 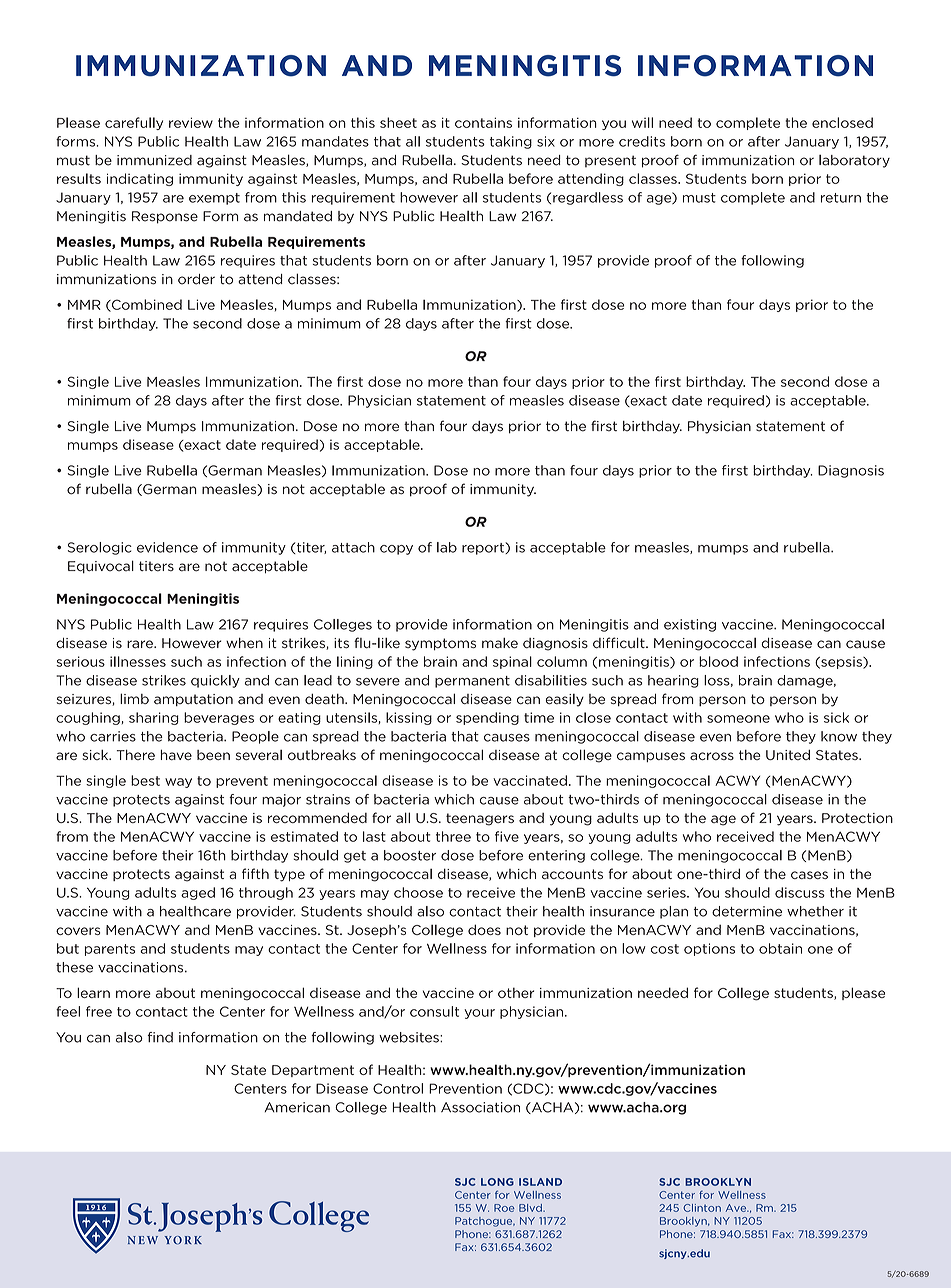 What do you see at coordinates (472, 682) in the screenshot?
I see `permanent` at bounding box center [472, 682].
